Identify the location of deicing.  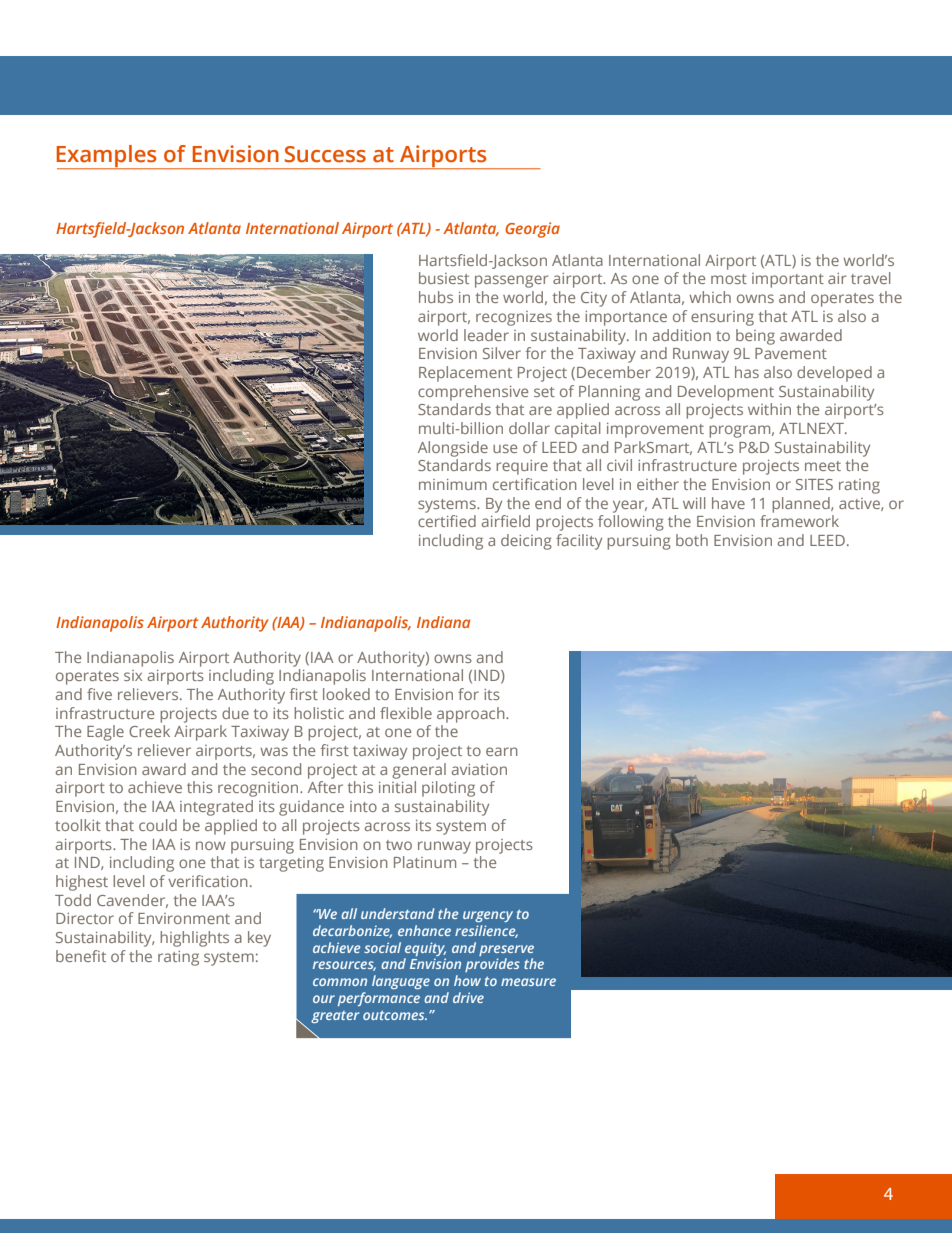
(526, 542).
